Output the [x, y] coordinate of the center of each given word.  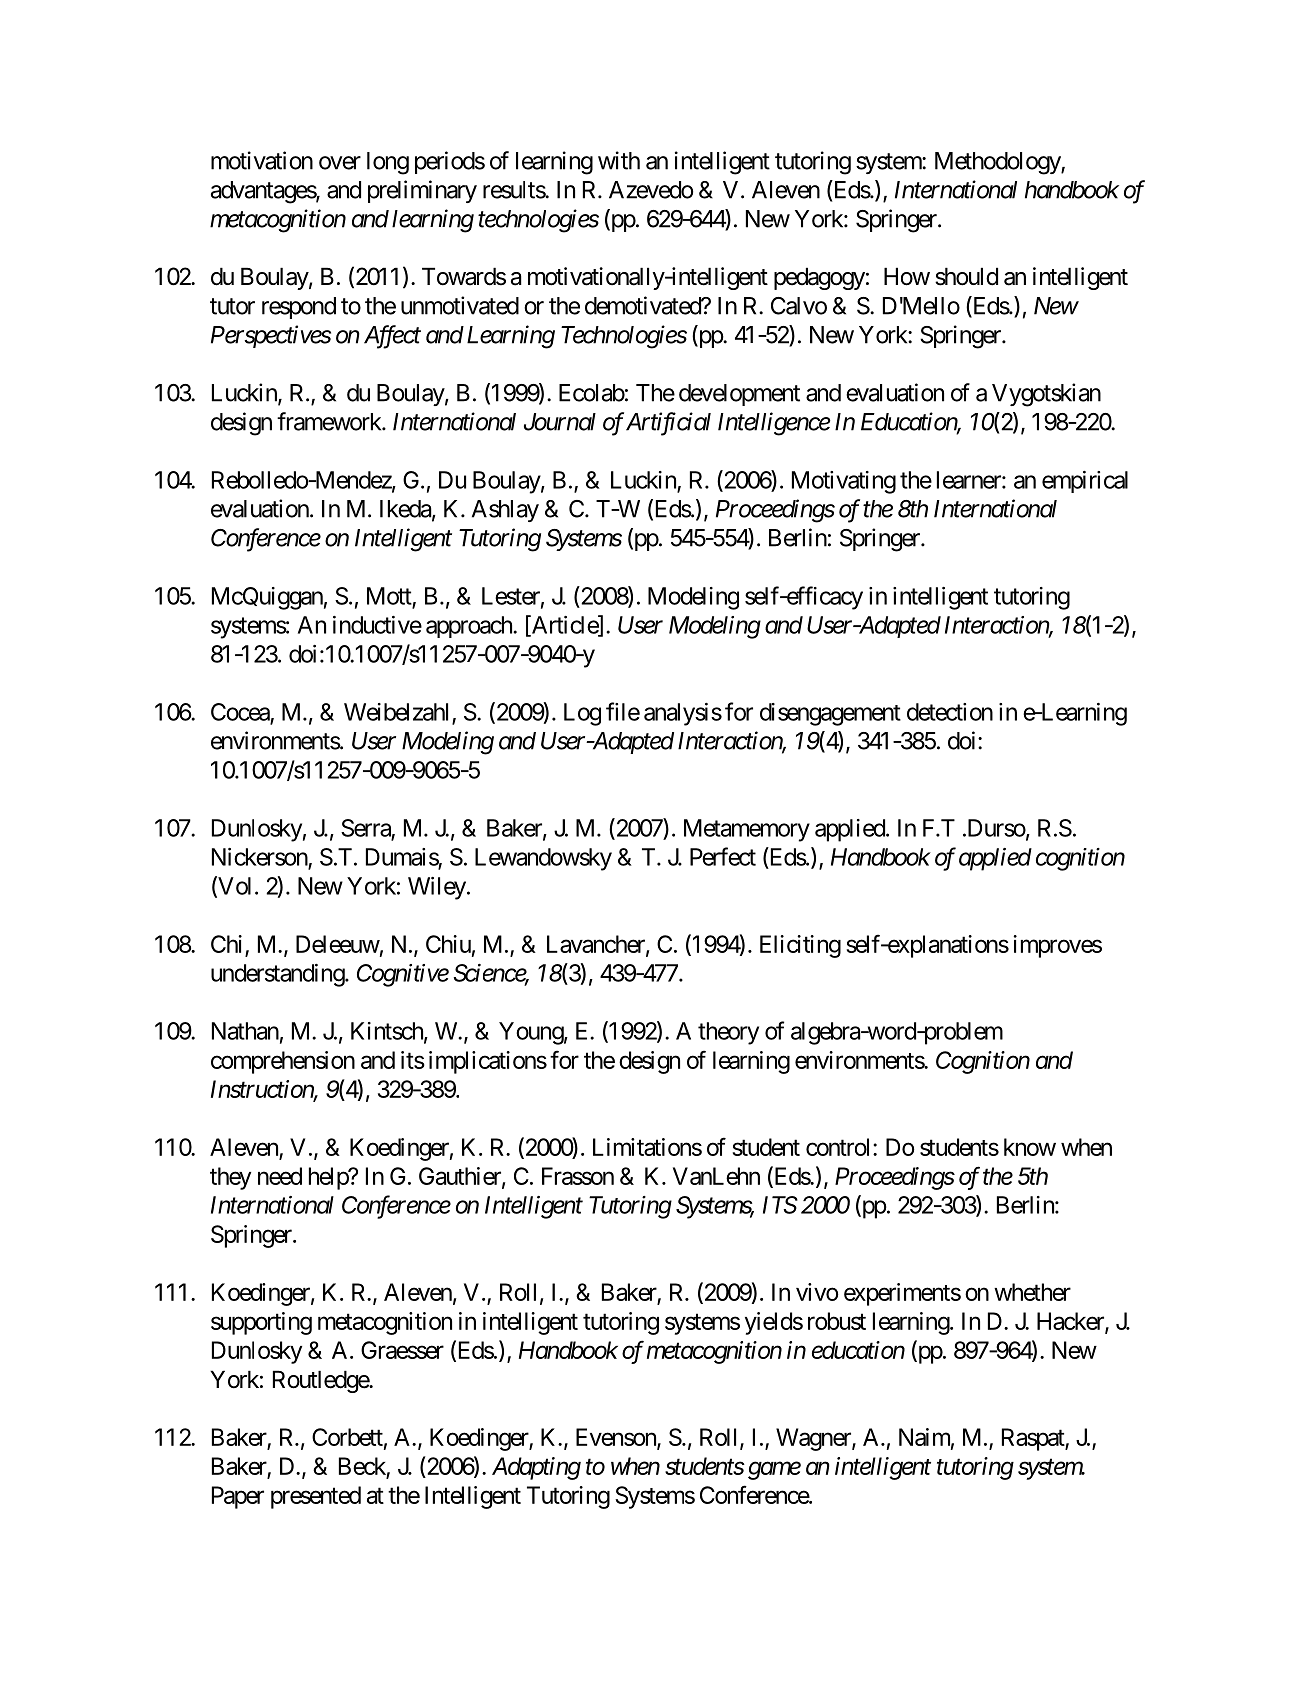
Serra [366, 828]
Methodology [998, 163]
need [280, 1176]
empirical [1085, 482]
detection [950, 712]
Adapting [536, 1468]
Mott [389, 596]
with [619, 160]
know [1030, 1147]
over [340, 163]
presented [316, 1497]
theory [728, 1033]
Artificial [668, 424]
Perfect [723, 856]
